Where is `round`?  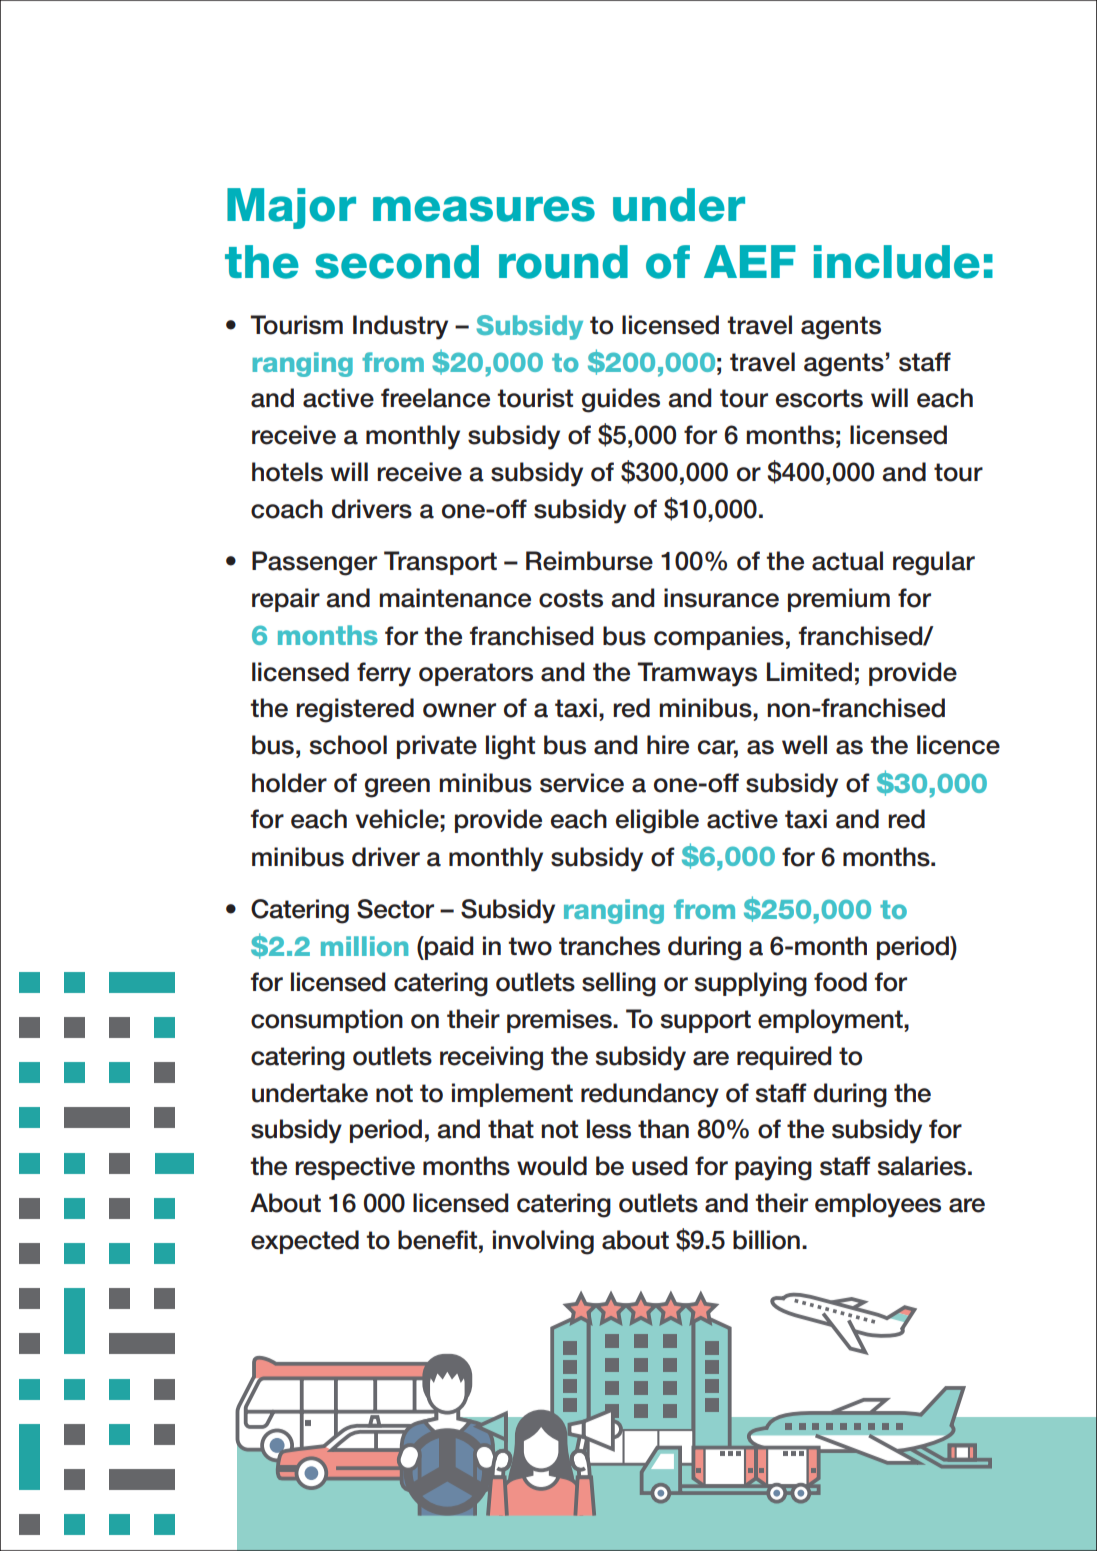
round is located at coordinates (563, 262).
